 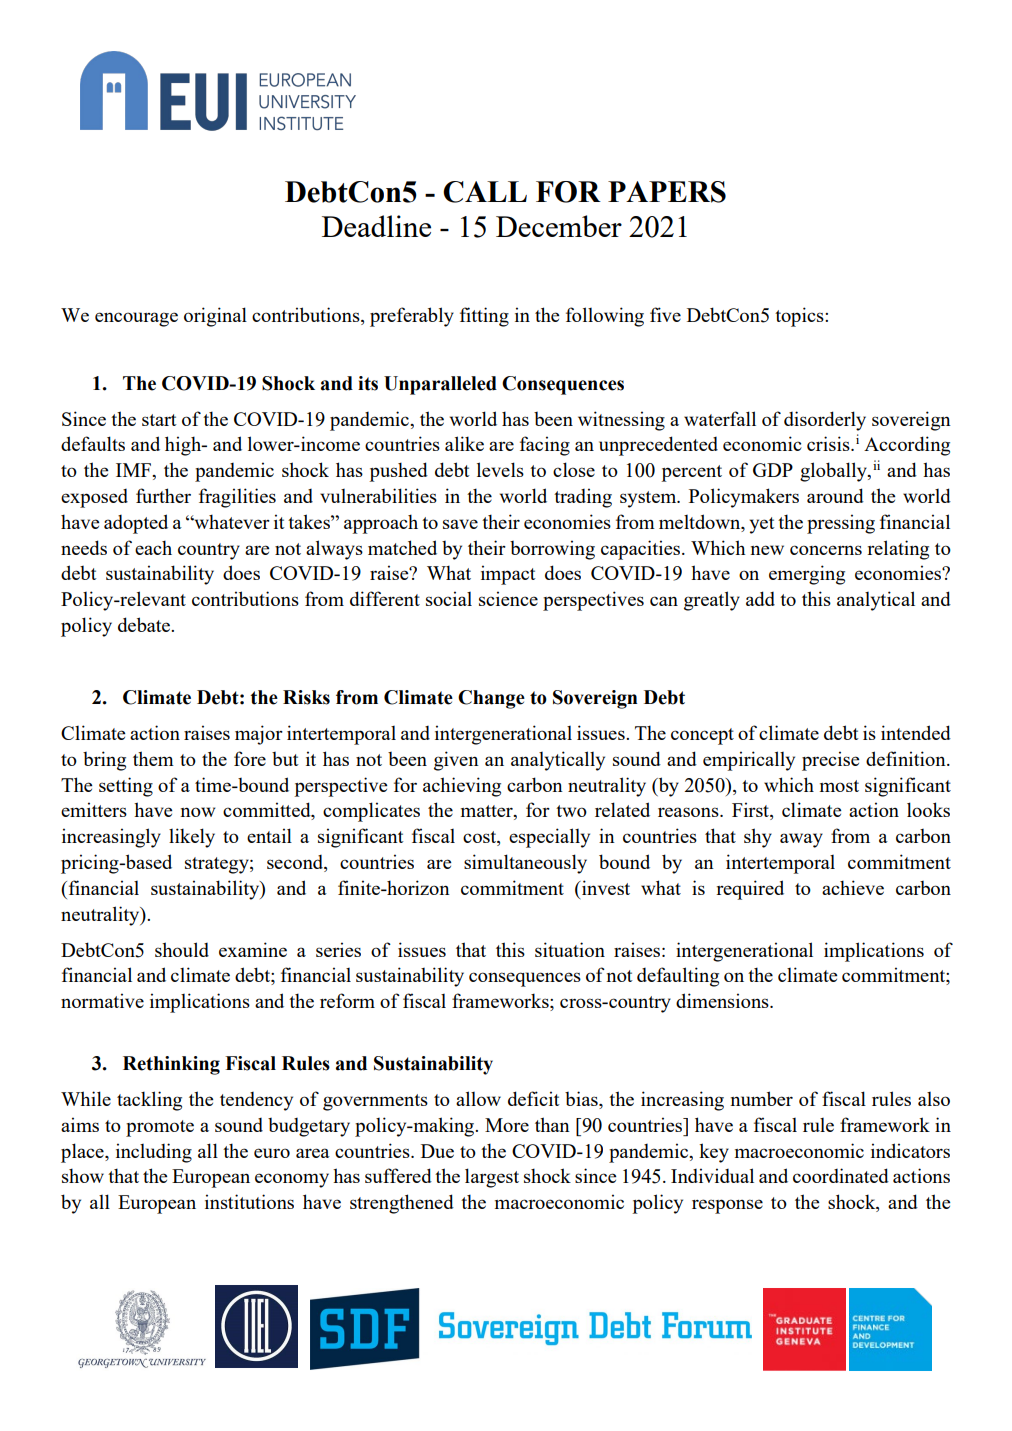 What do you see at coordinates (215, 317) in the page?
I see `original` at bounding box center [215, 317].
